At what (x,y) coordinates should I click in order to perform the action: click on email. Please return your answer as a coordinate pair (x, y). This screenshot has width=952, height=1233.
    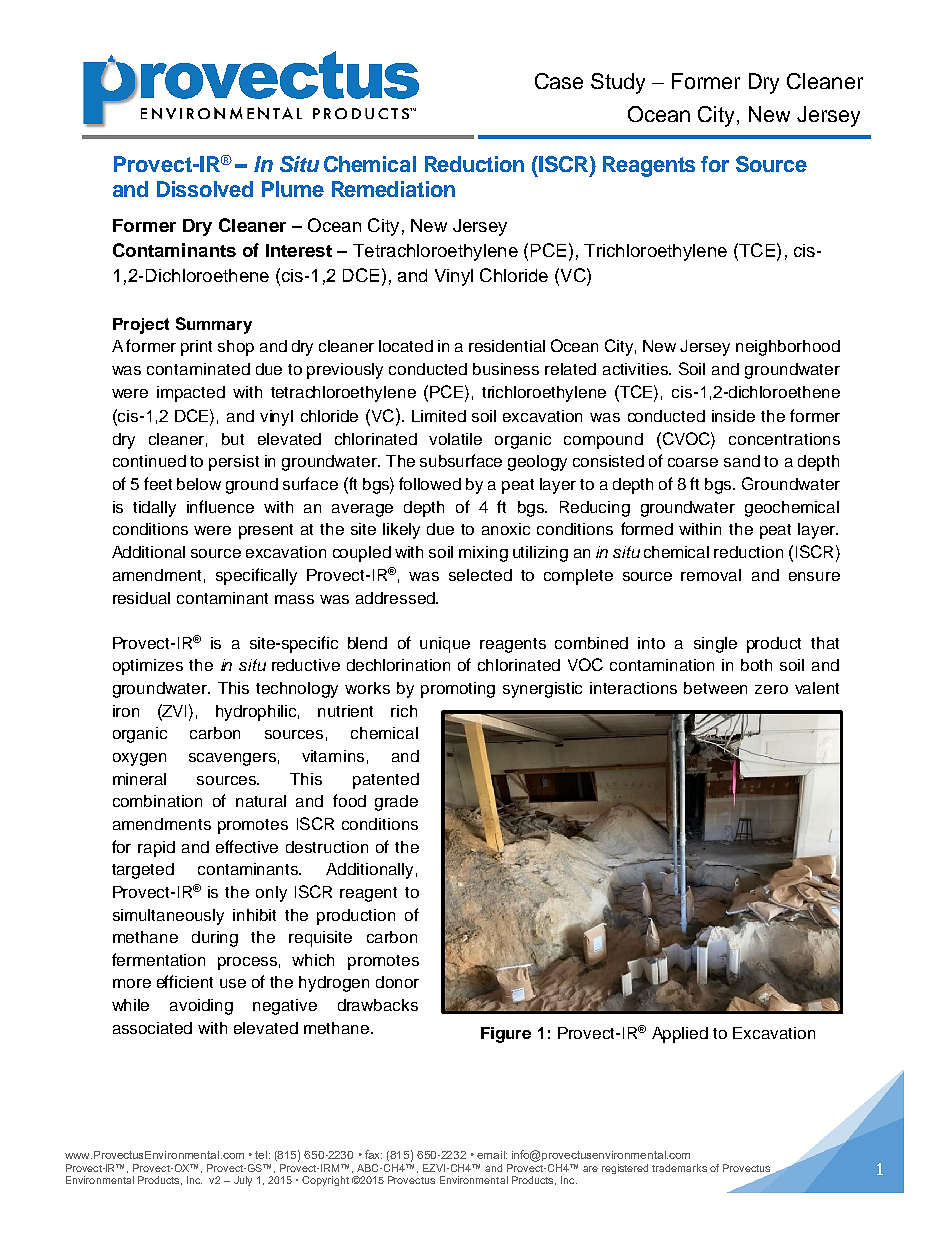
    Looking at the image, I should click on (492, 1155).
